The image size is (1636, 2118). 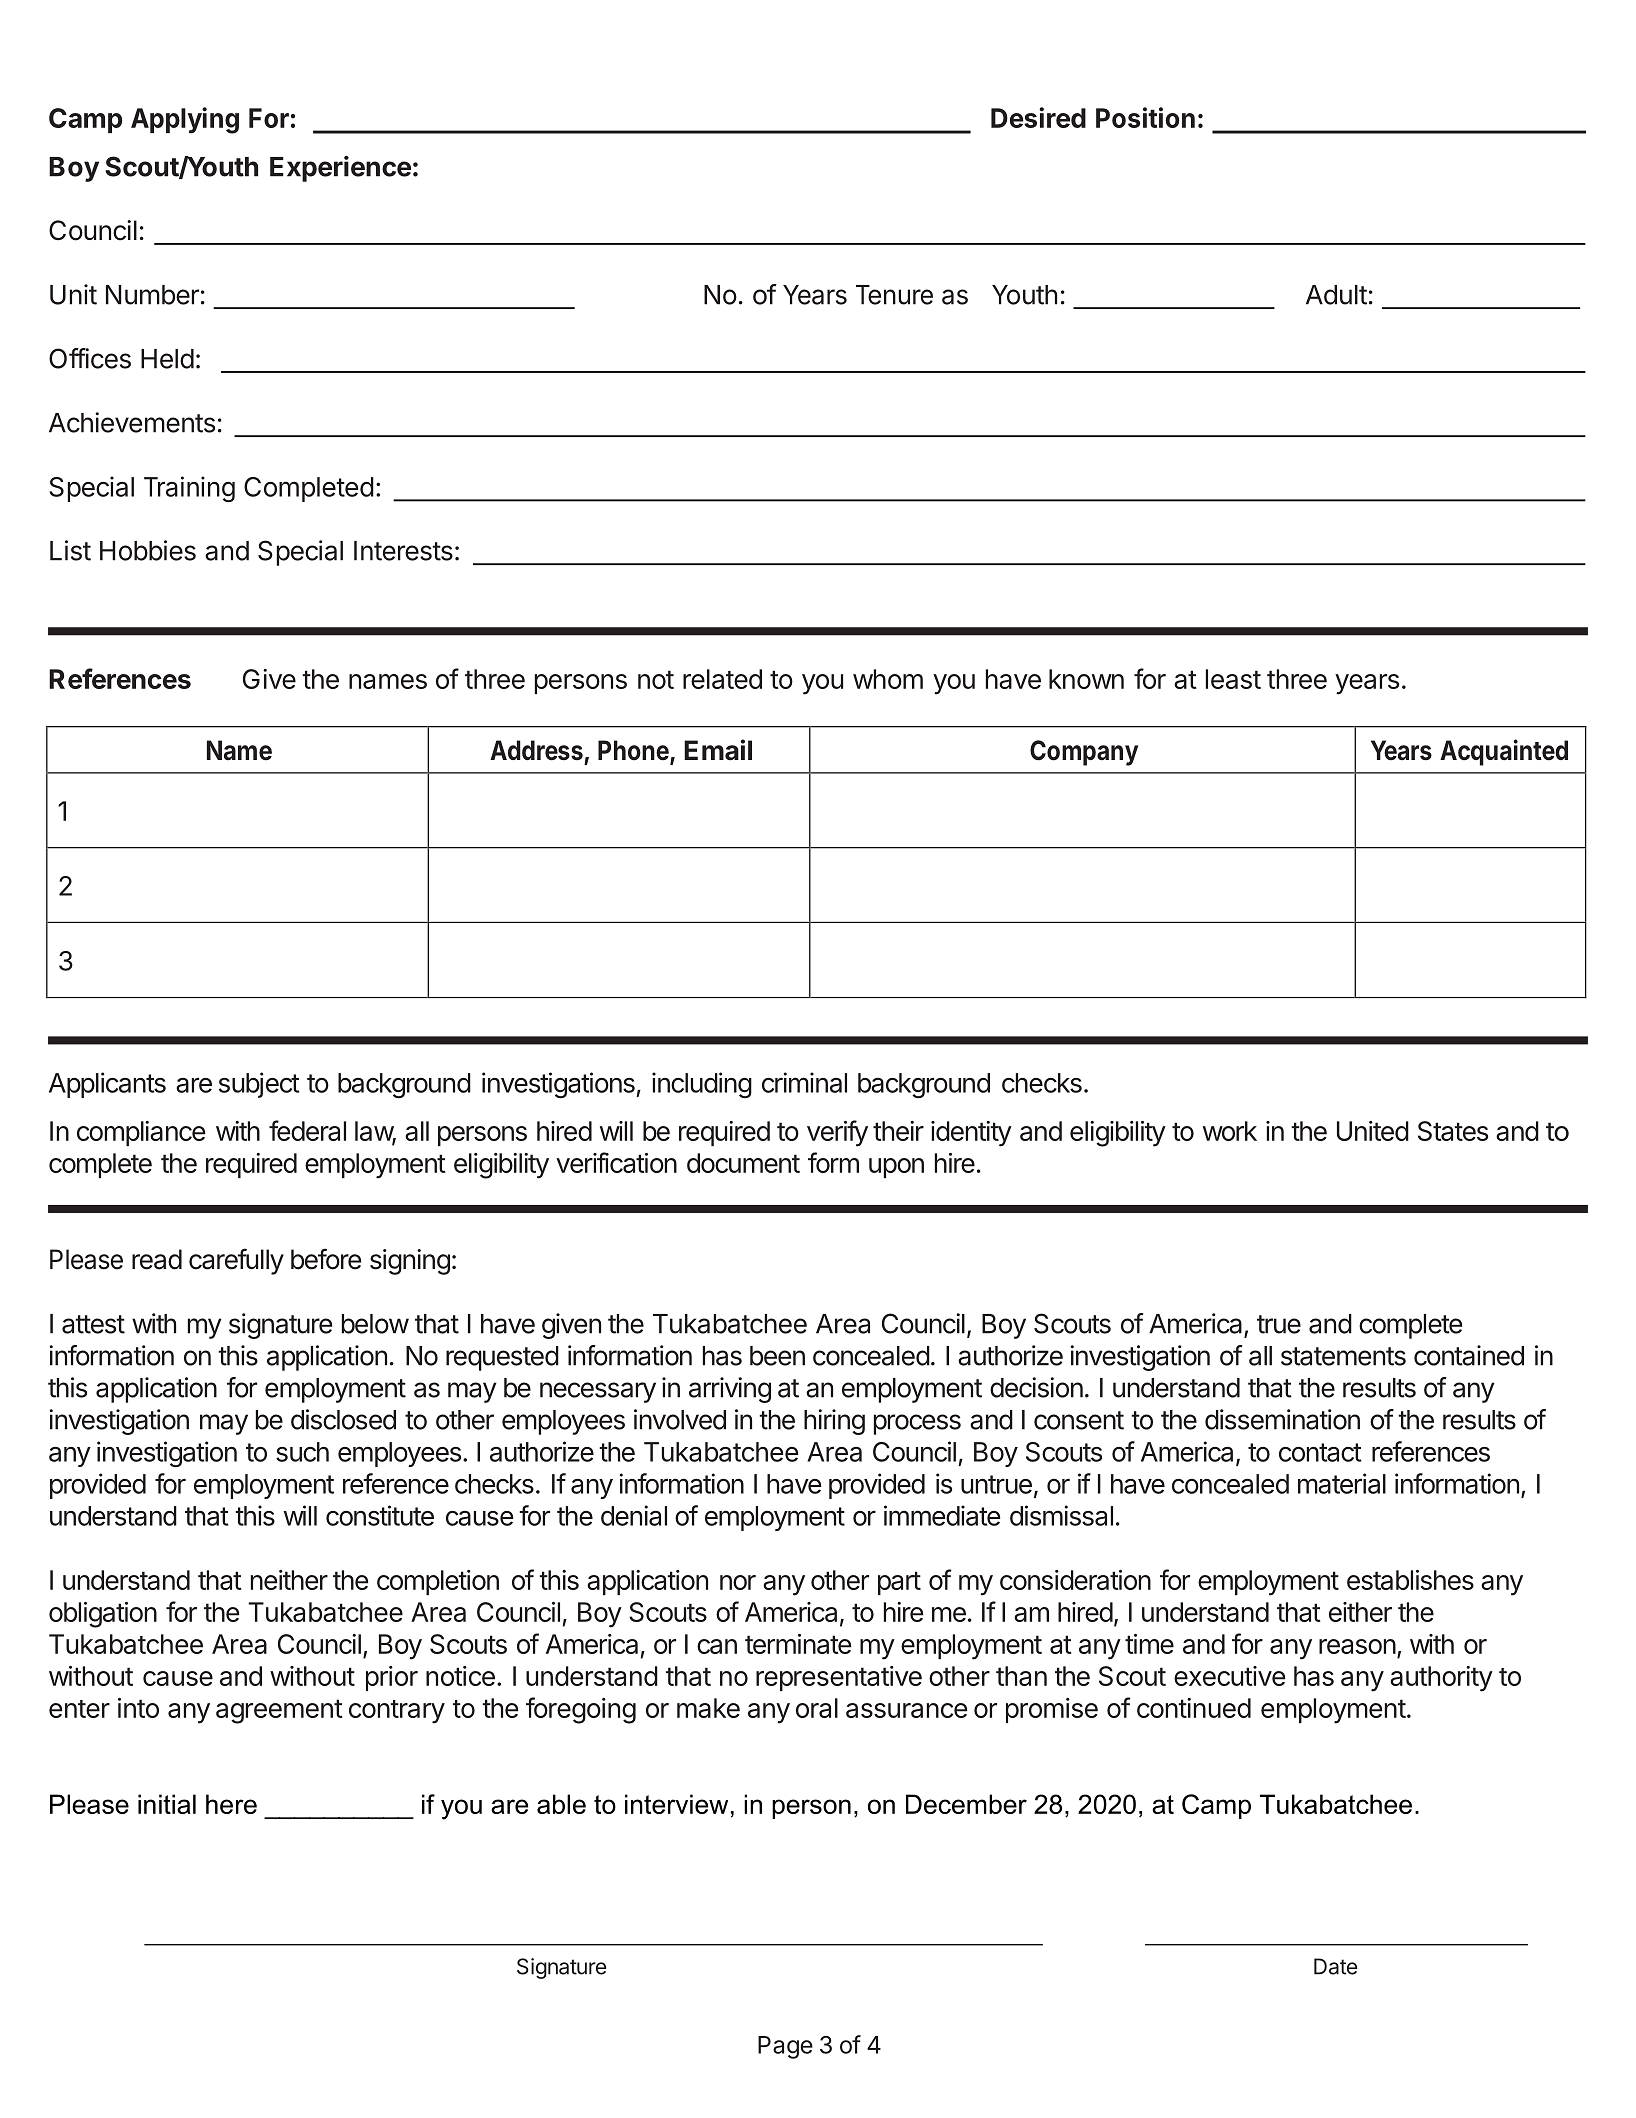 What do you see at coordinates (302, 1452) in the screenshot?
I see `such` at bounding box center [302, 1452].
